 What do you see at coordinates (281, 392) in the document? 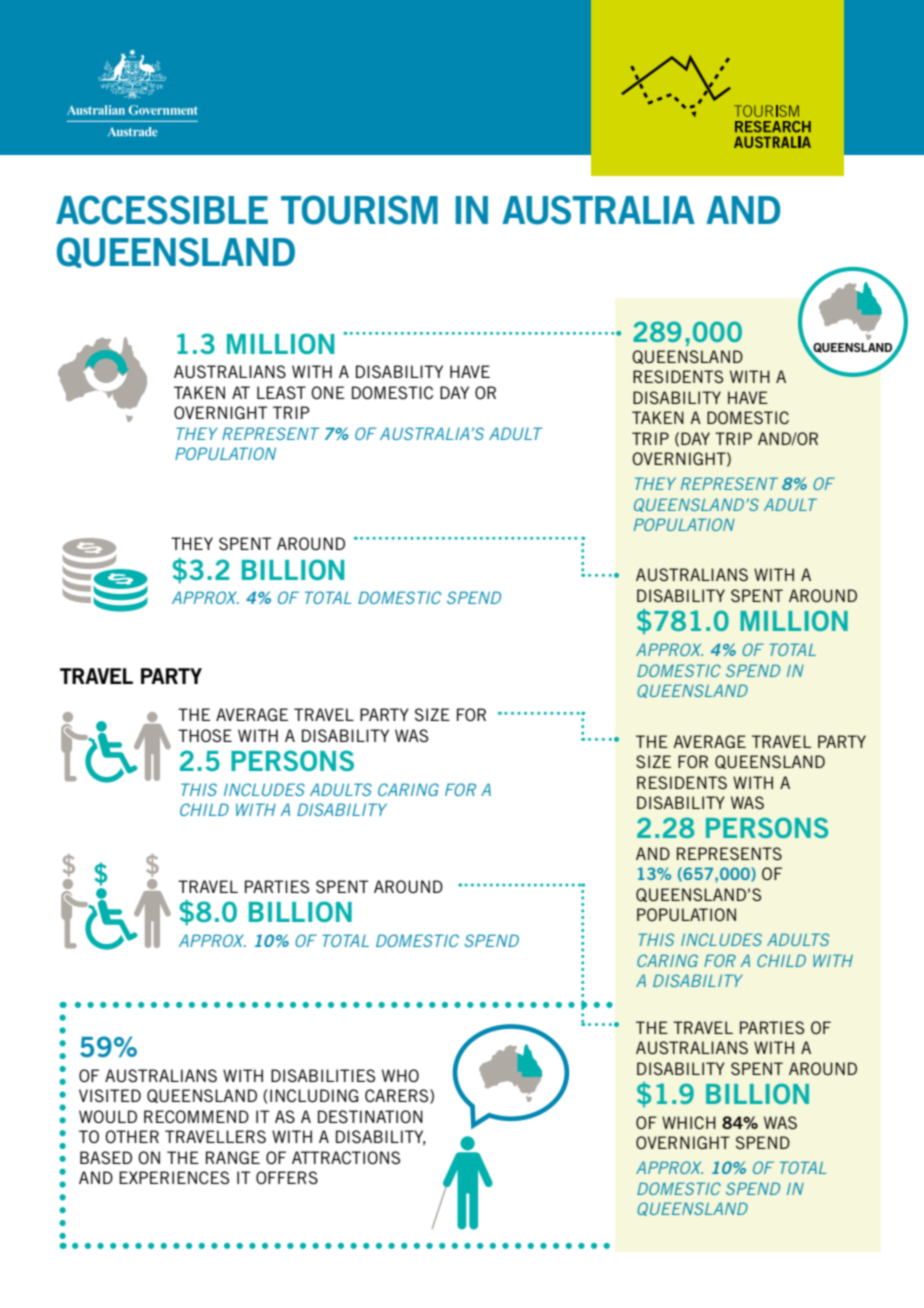
I see `LEAST` at bounding box center [281, 392].
